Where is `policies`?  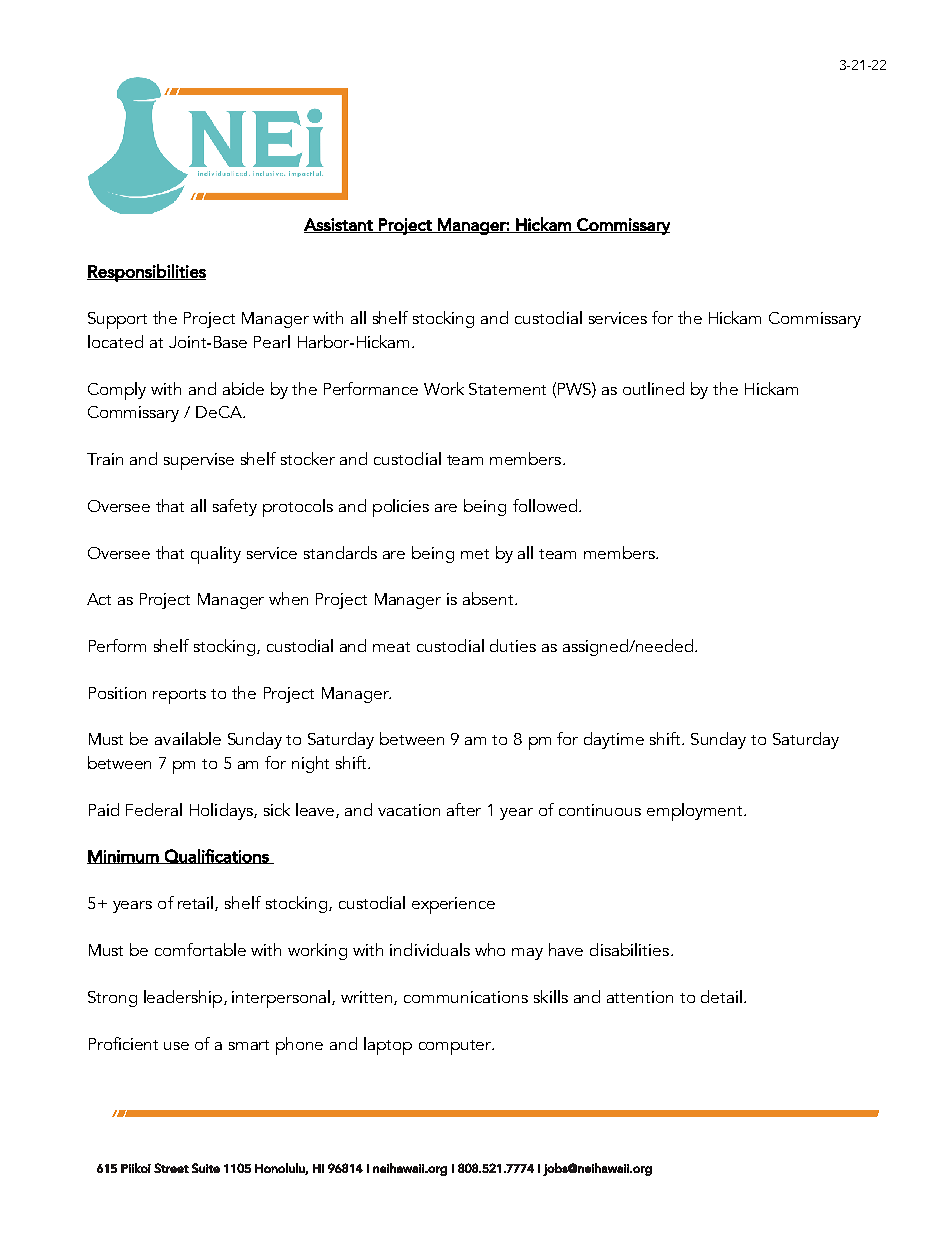 policies is located at coordinates (401, 508).
